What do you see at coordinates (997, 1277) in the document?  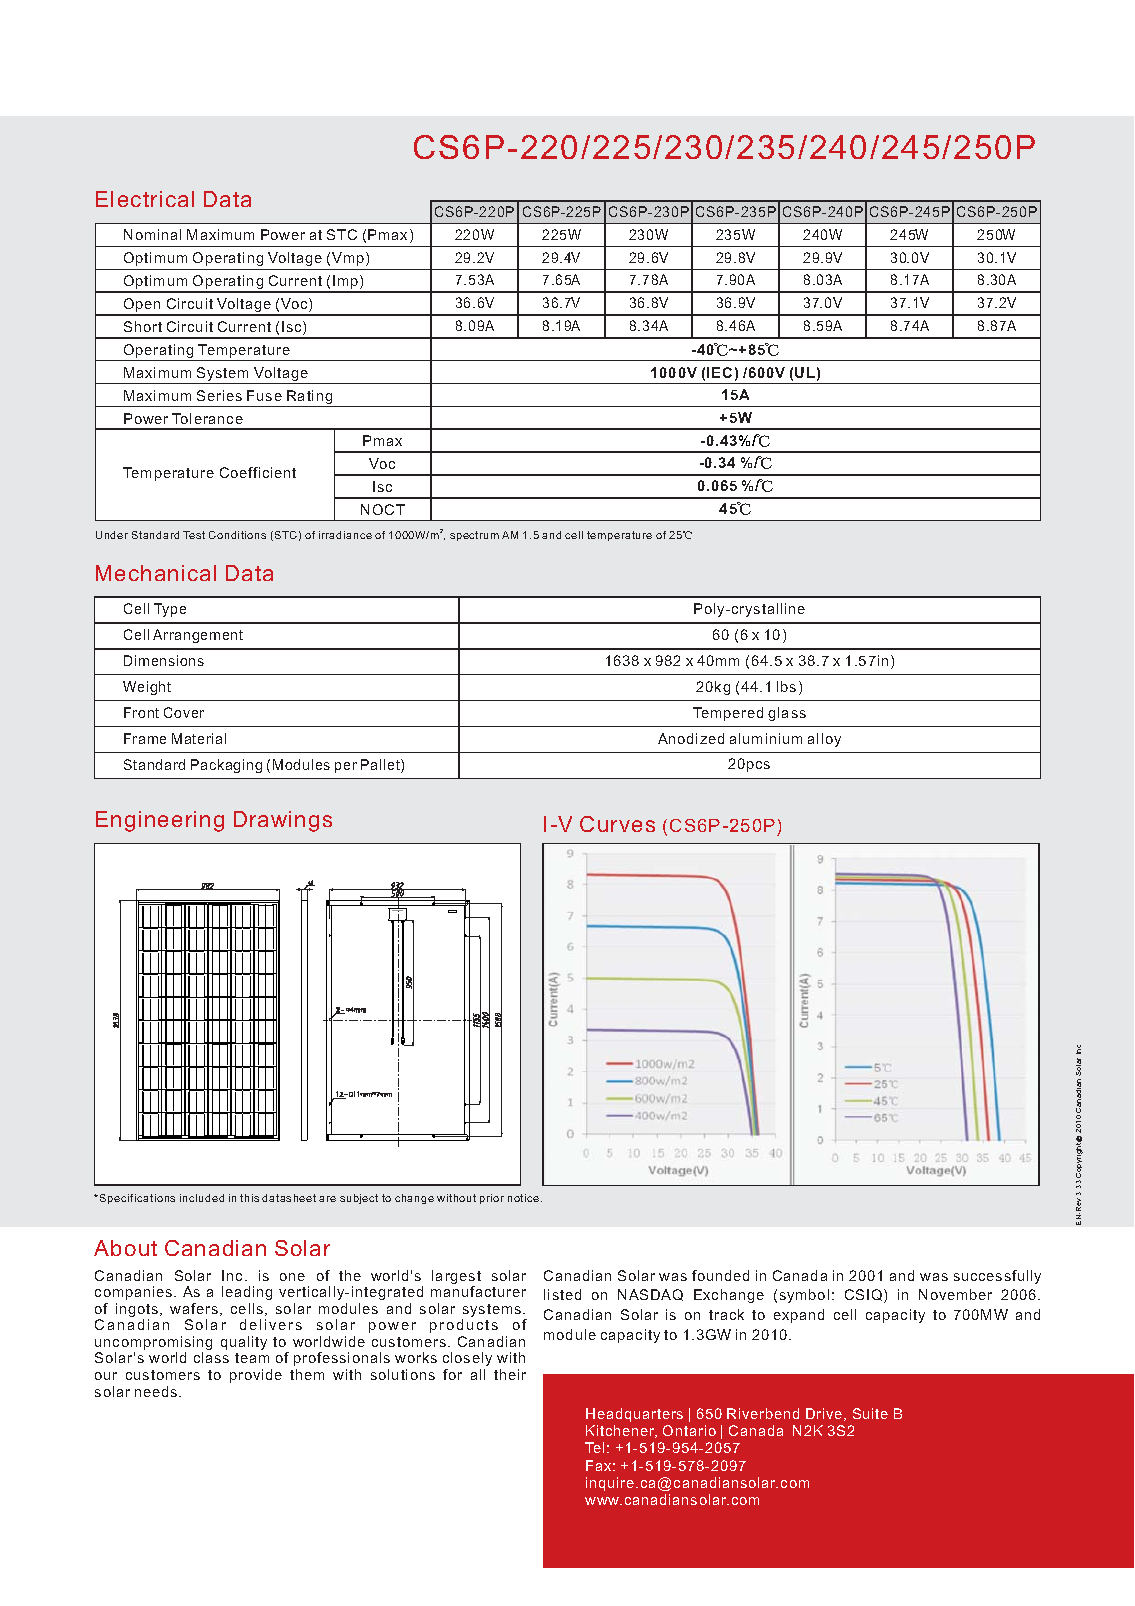 I see `successfully` at bounding box center [997, 1277].
